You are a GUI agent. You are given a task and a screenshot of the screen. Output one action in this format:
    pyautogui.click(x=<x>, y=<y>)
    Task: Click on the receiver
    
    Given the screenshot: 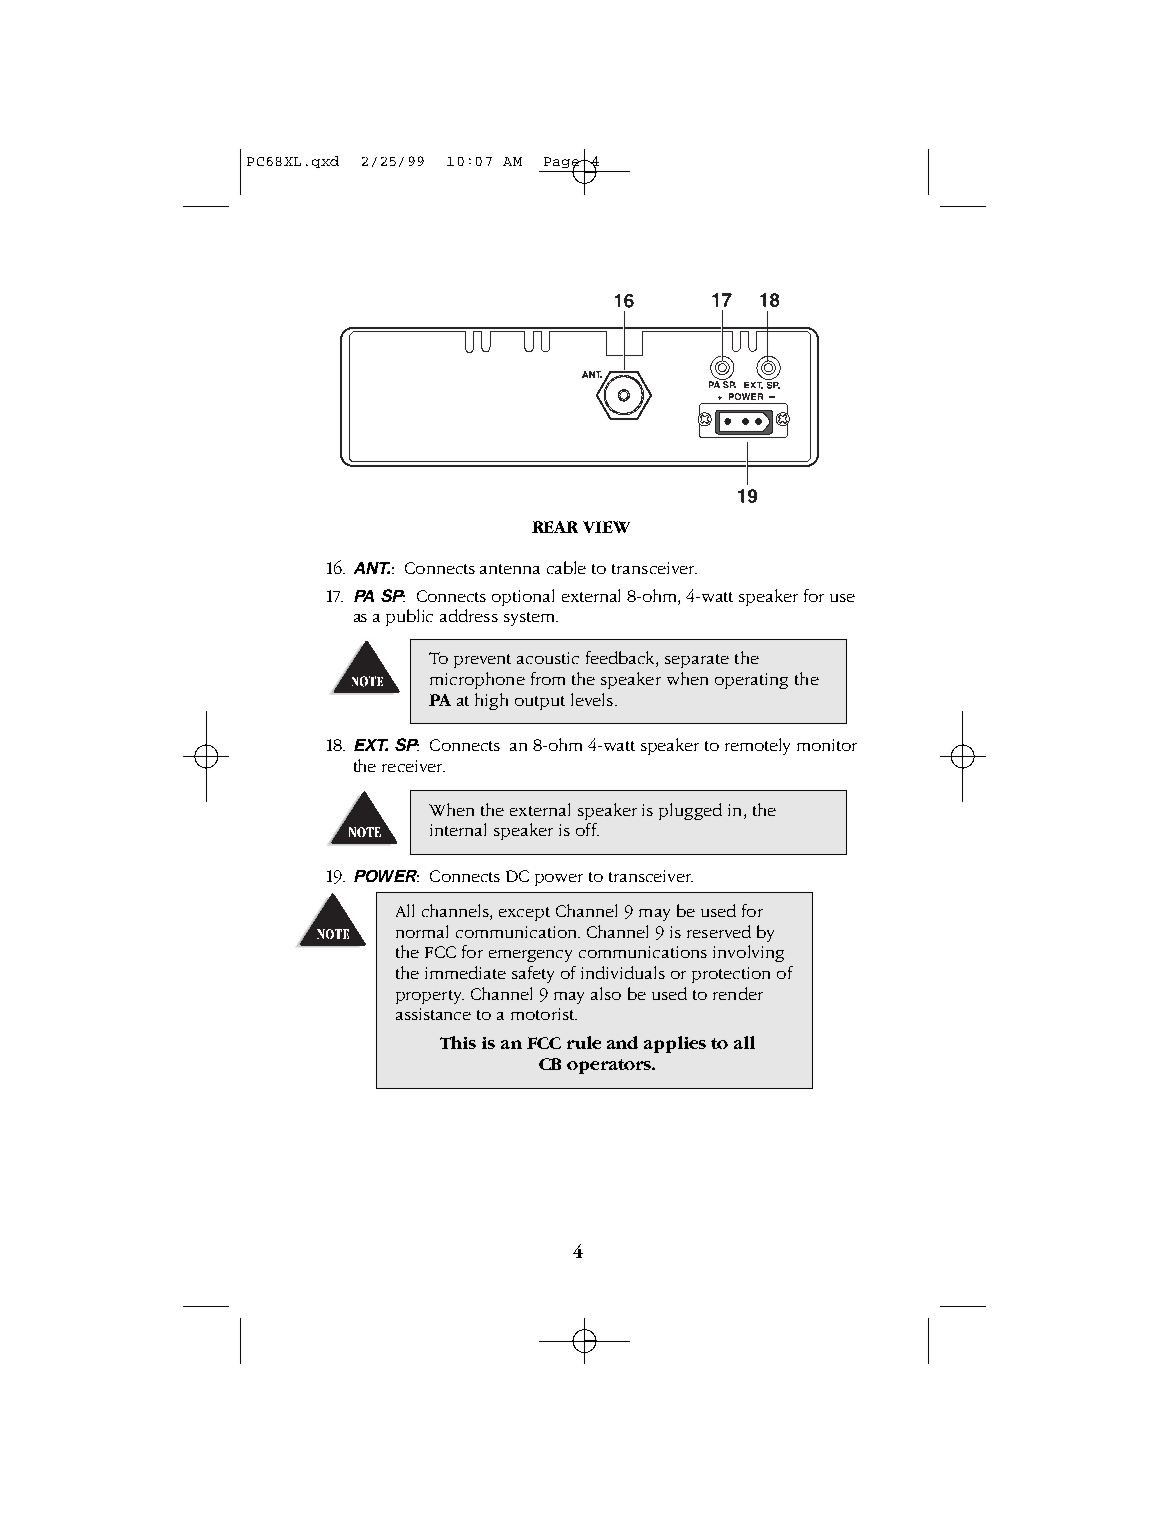 What is the action you would take?
    pyautogui.click(x=413, y=766)
